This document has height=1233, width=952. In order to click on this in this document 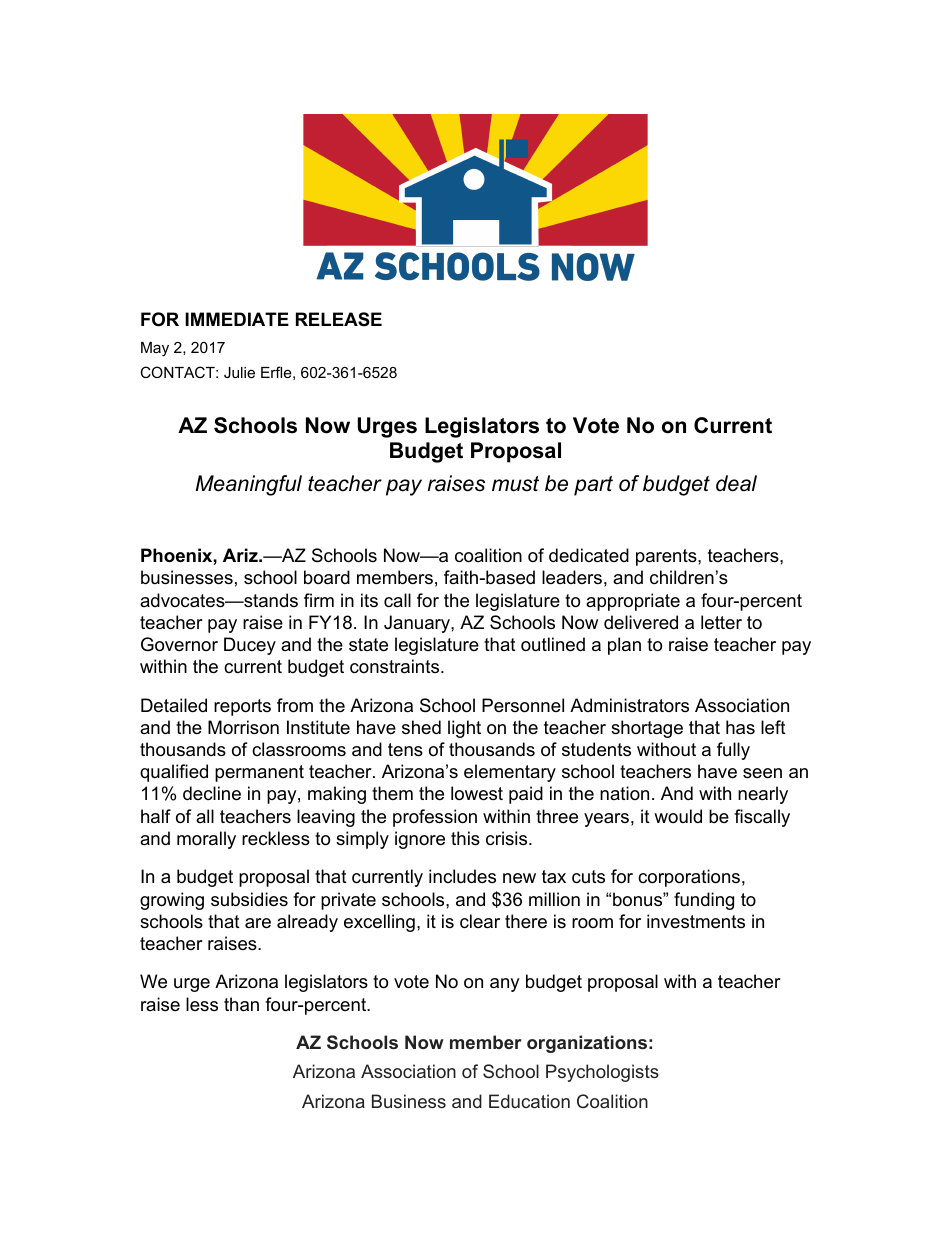, I will do `click(465, 838)`.
